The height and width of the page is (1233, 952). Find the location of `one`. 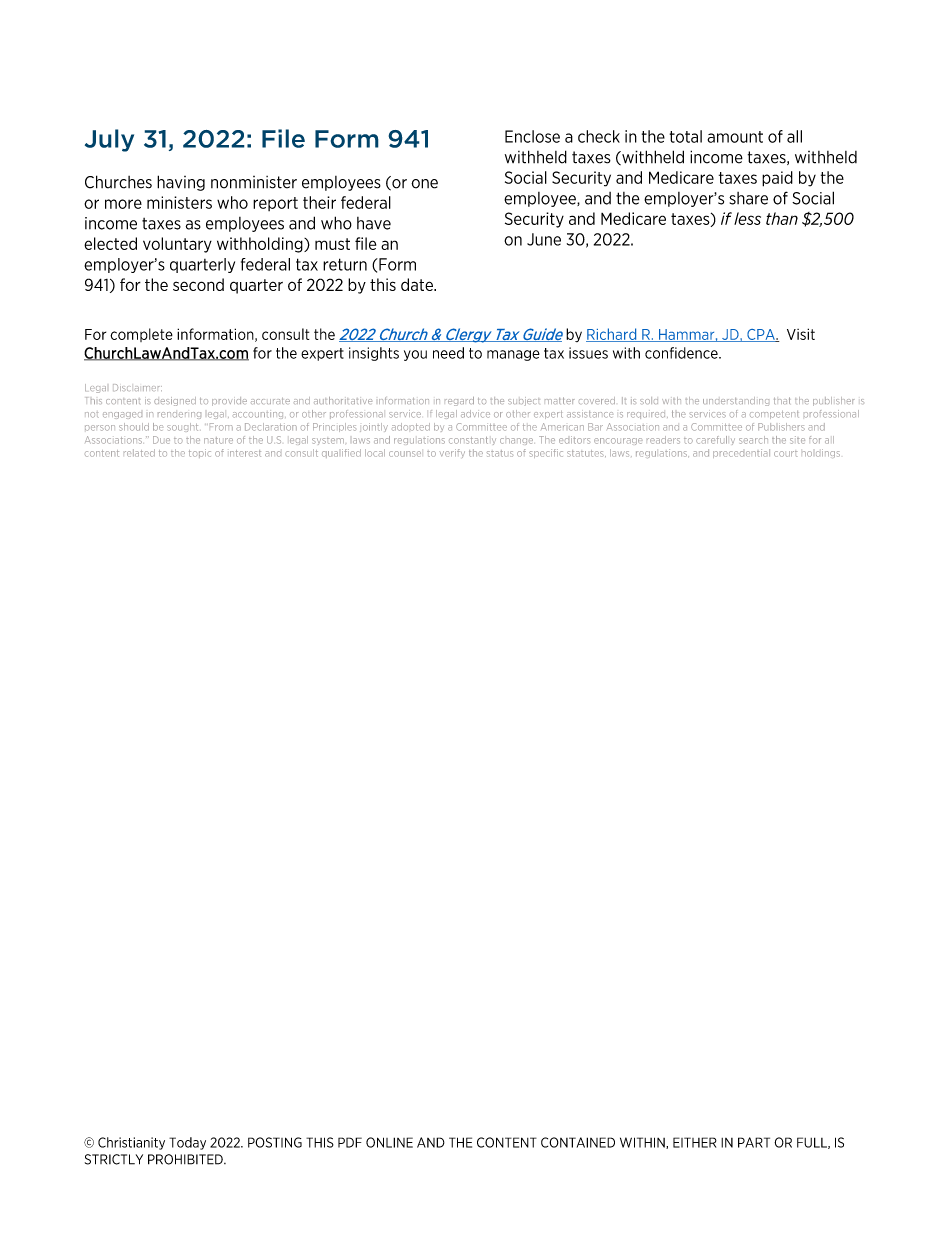

one is located at coordinates (424, 184).
